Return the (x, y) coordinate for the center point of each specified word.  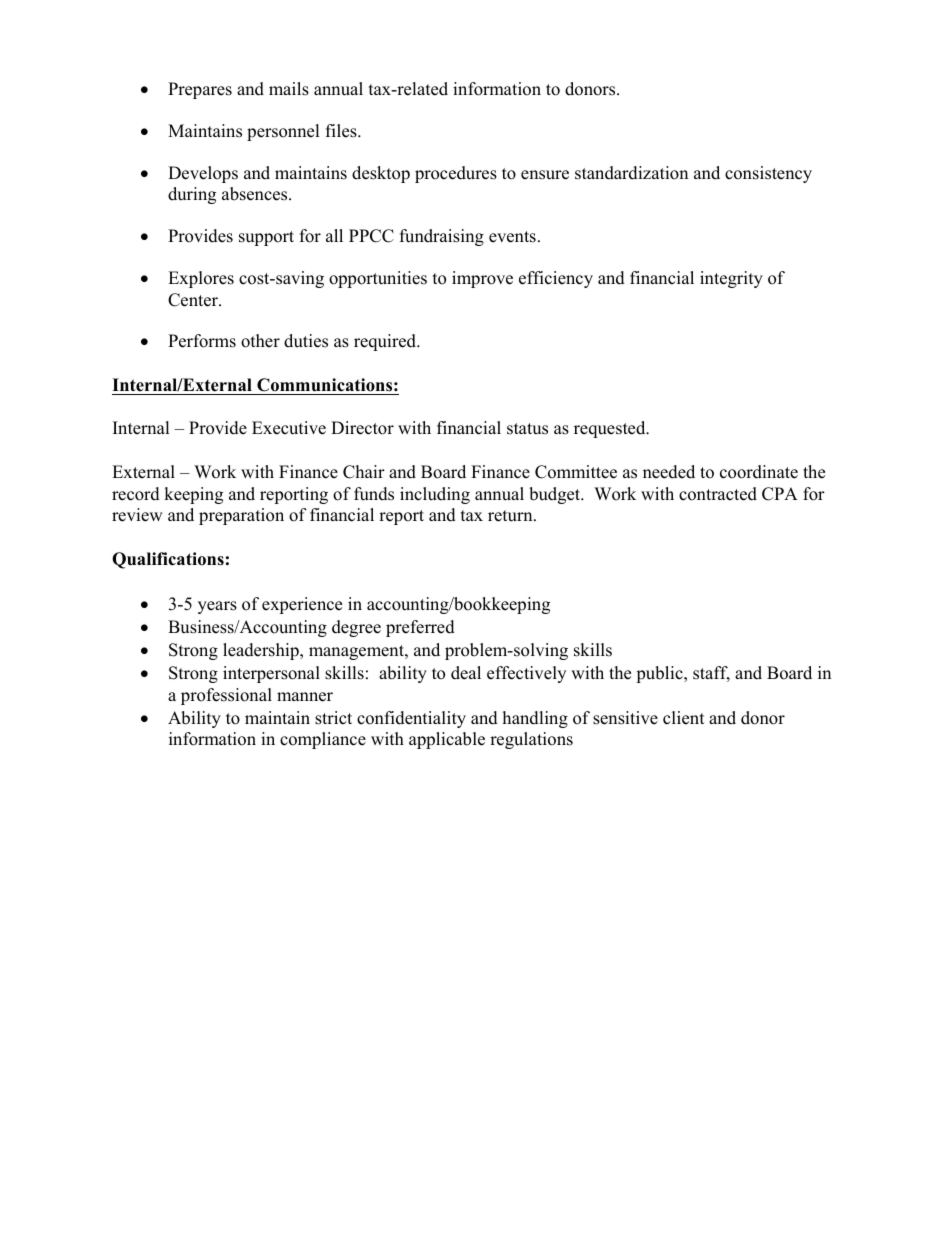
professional (226, 696)
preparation (241, 516)
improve (482, 279)
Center (194, 300)
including (435, 495)
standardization (631, 173)
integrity (731, 279)
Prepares (200, 90)
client (684, 718)
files (342, 131)
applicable (447, 740)
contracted (718, 494)
